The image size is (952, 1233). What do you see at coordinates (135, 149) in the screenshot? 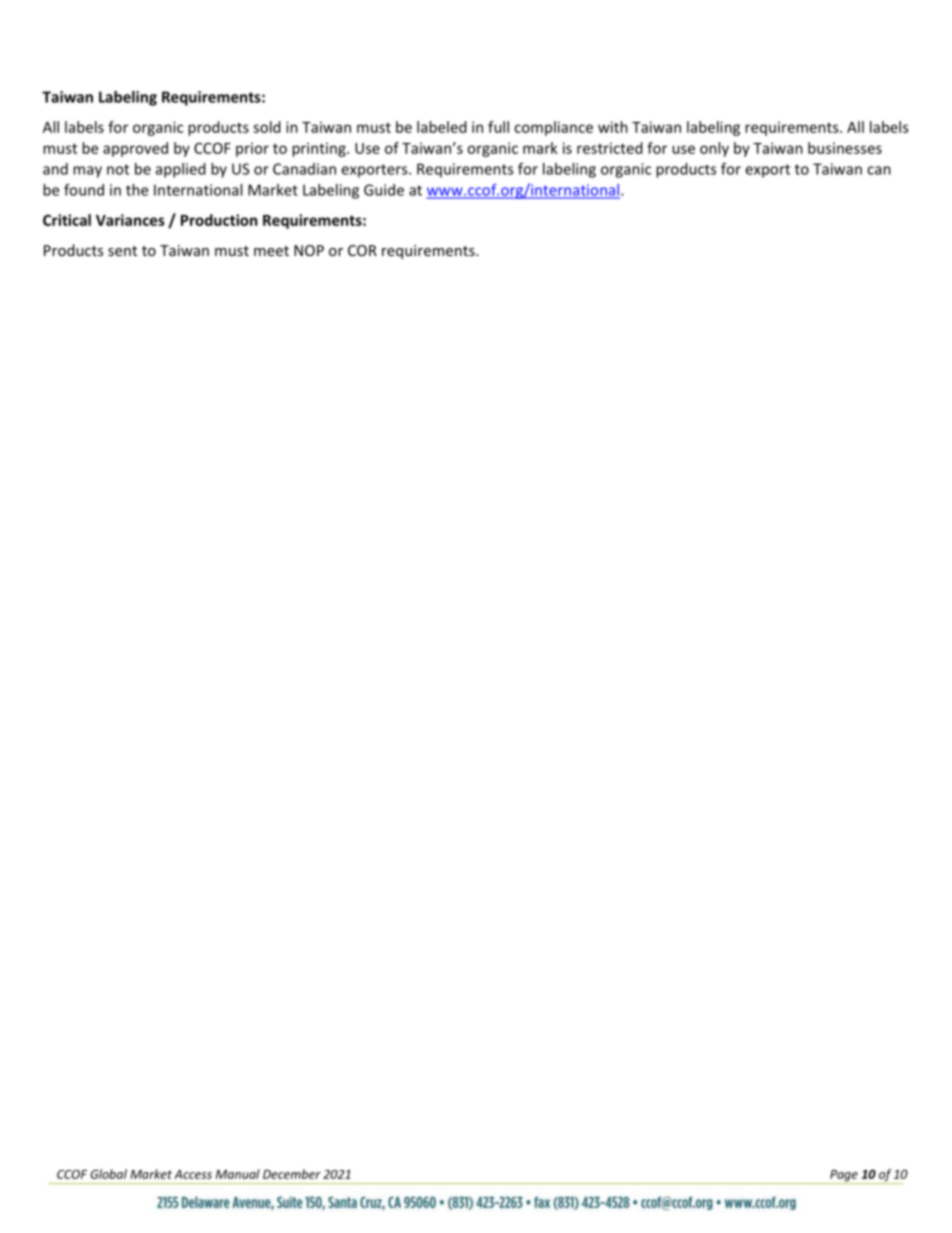
I see `approved` at bounding box center [135, 149].
